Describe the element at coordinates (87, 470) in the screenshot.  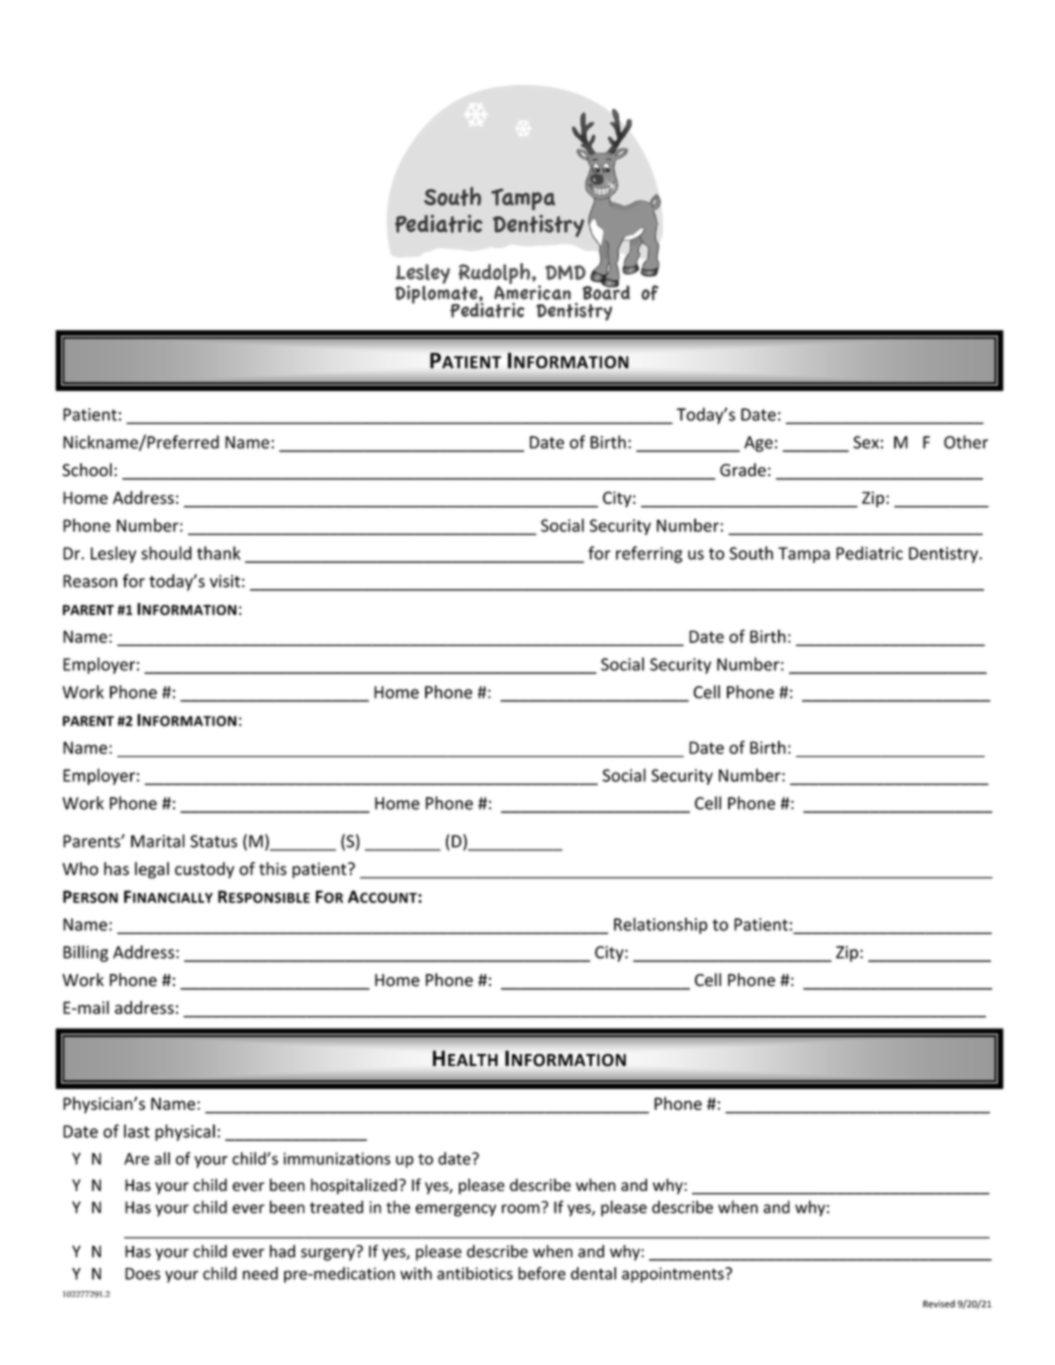
I see `School` at that location.
